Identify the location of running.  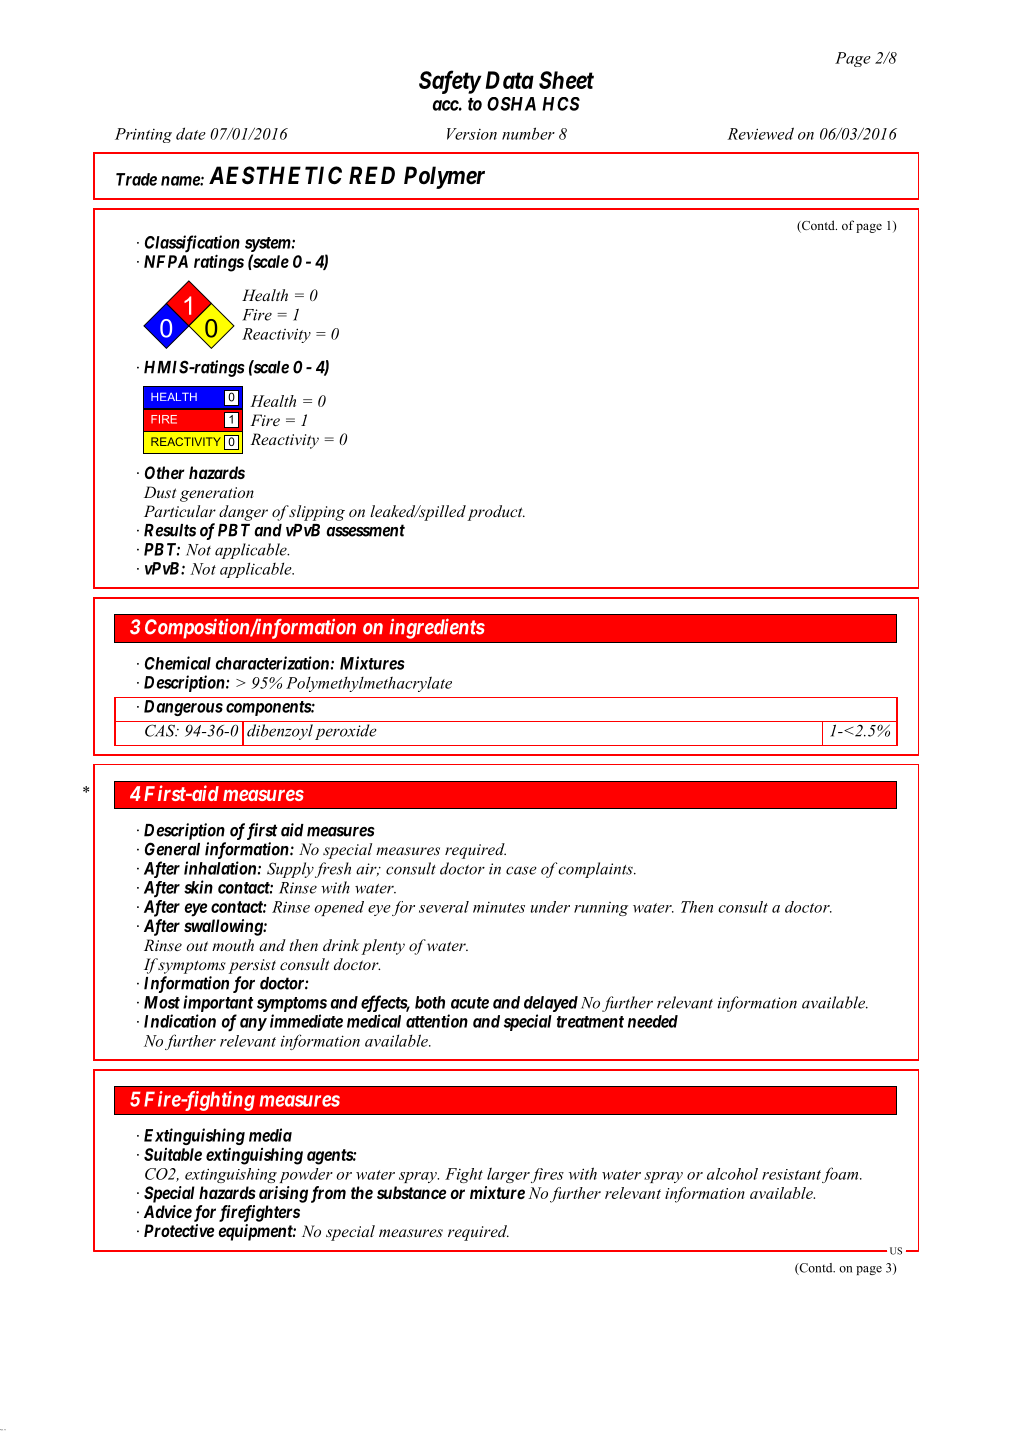
(601, 909).
